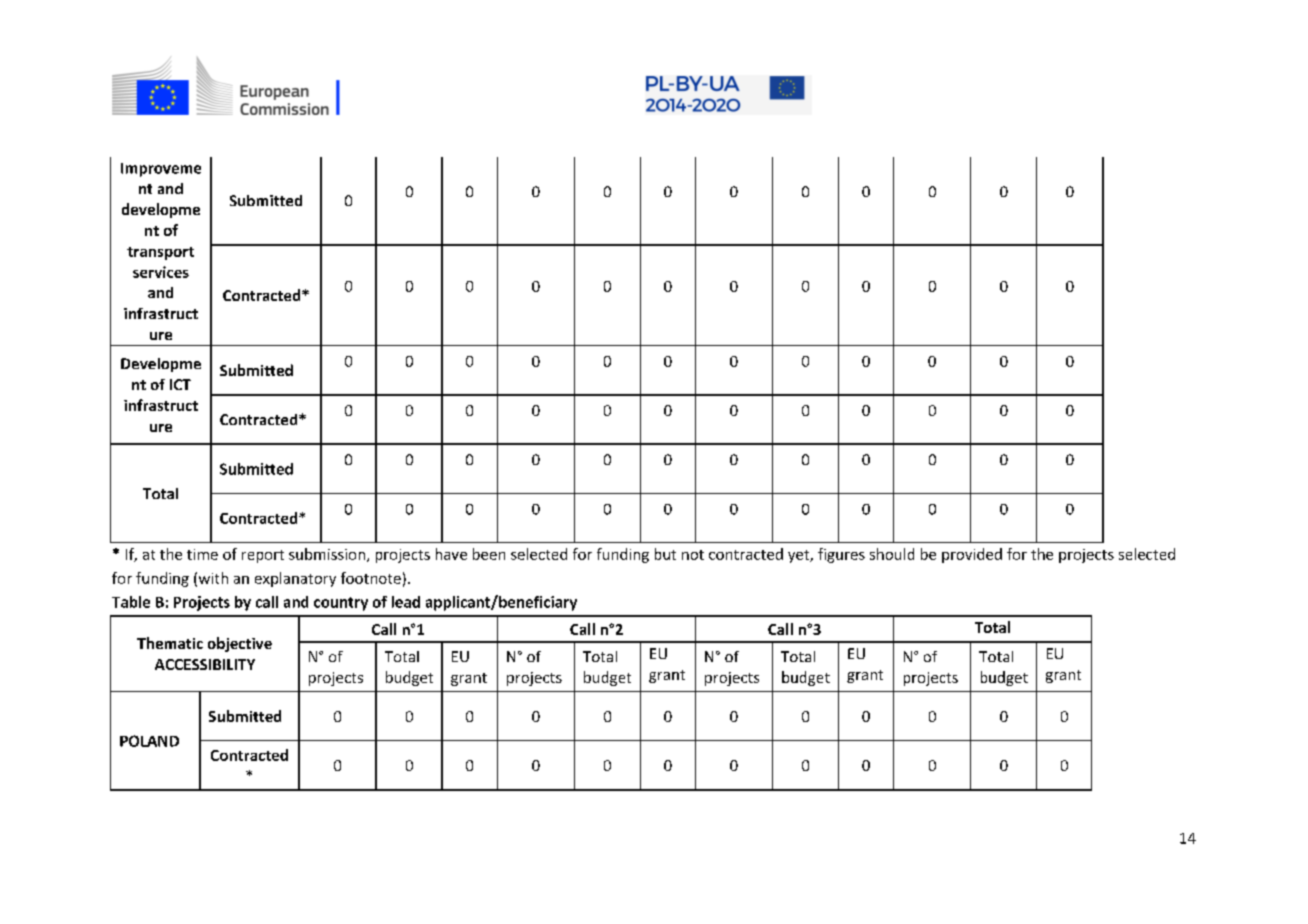  Describe the element at coordinates (892, 554) in the document. I see `should` at that location.
